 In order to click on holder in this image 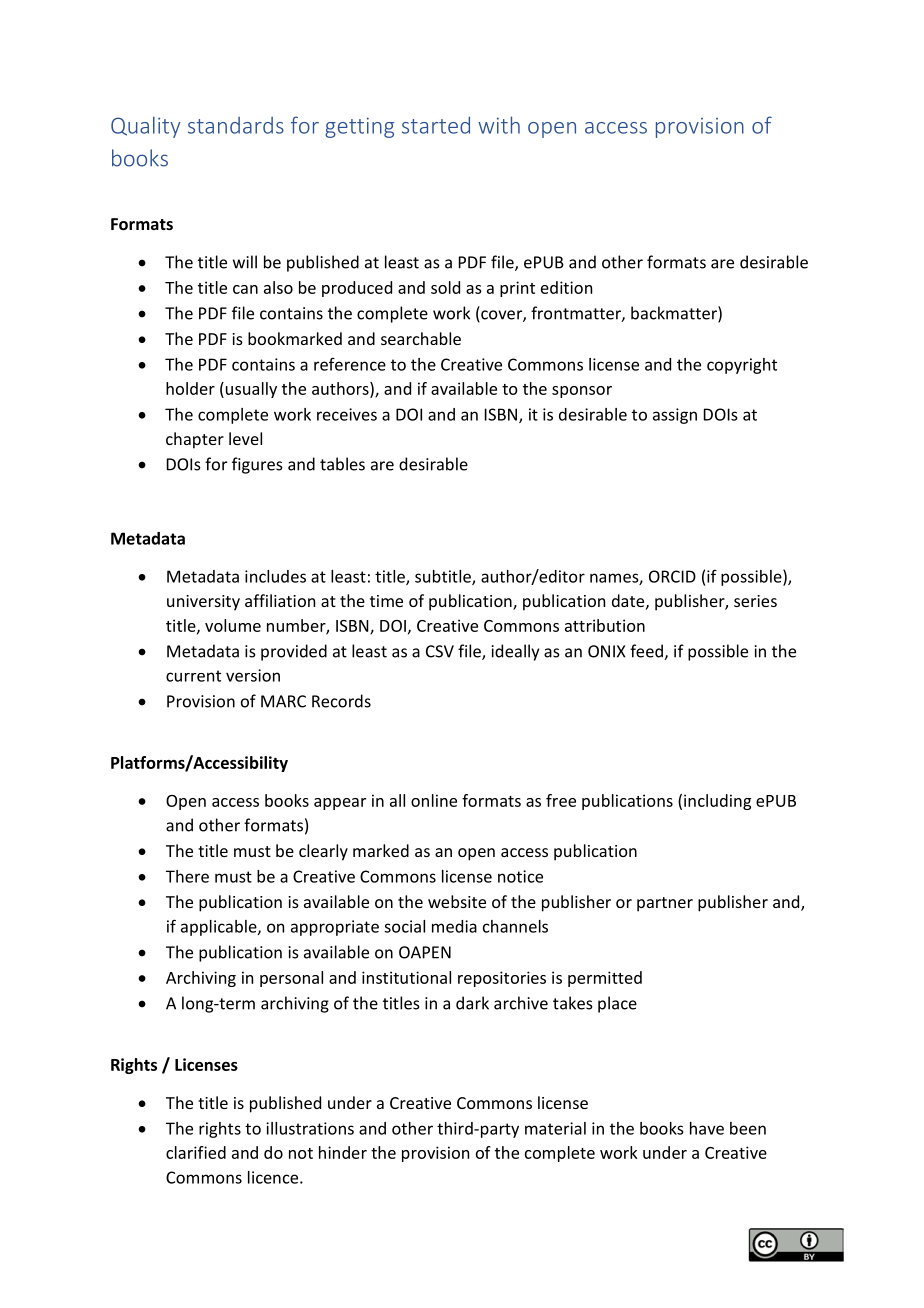, I will do `click(190, 388)`.
